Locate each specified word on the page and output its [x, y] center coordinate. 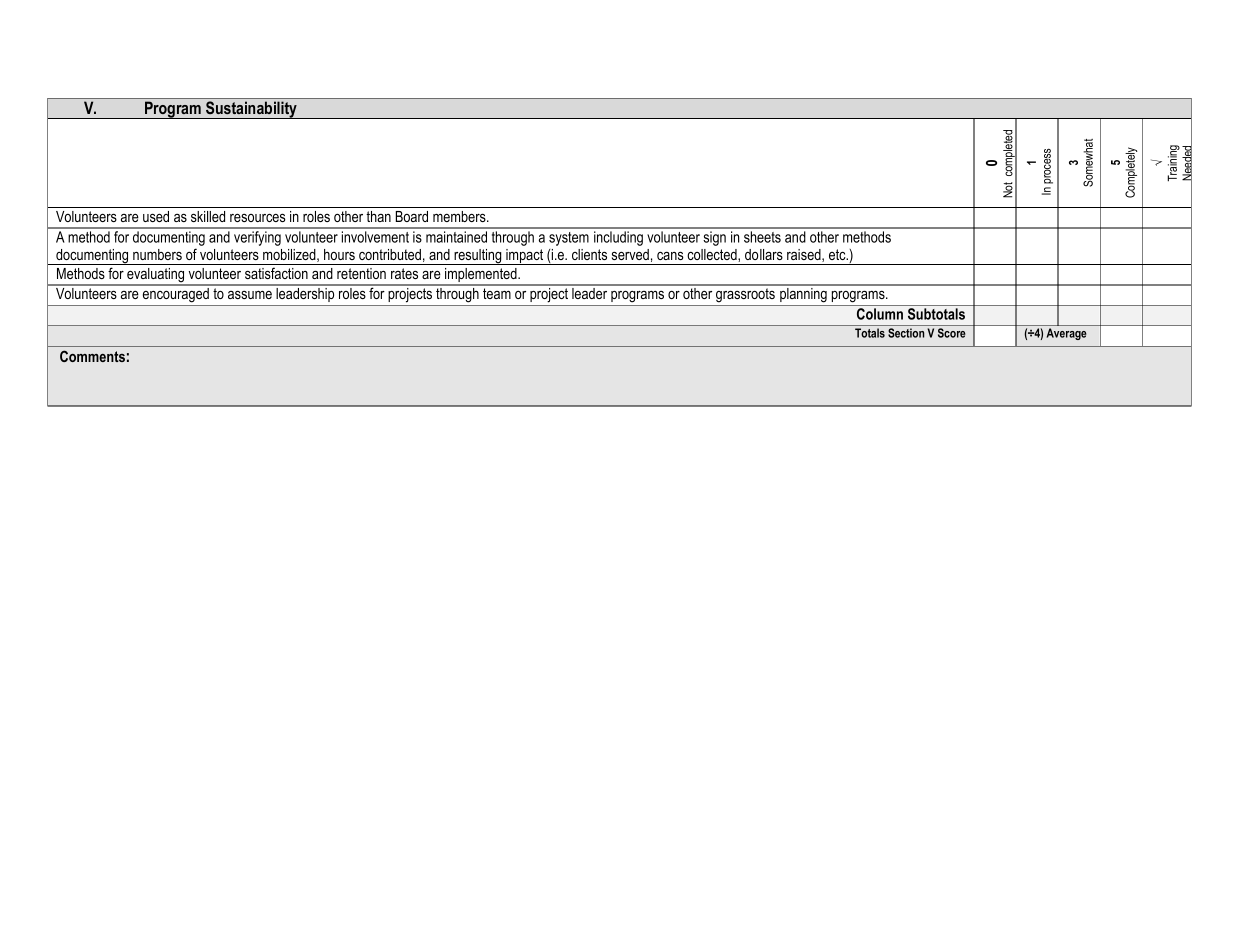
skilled [208, 216]
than [378, 216]
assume [250, 294]
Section [906, 333]
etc [838, 254]
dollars [764, 254]
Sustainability [252, 110]
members [460, 216]
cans [670, 255]
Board [412, 216]
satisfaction [276, 273]
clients [589, 254]
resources [258, 217]
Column [880, 314]
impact [525, 257]
